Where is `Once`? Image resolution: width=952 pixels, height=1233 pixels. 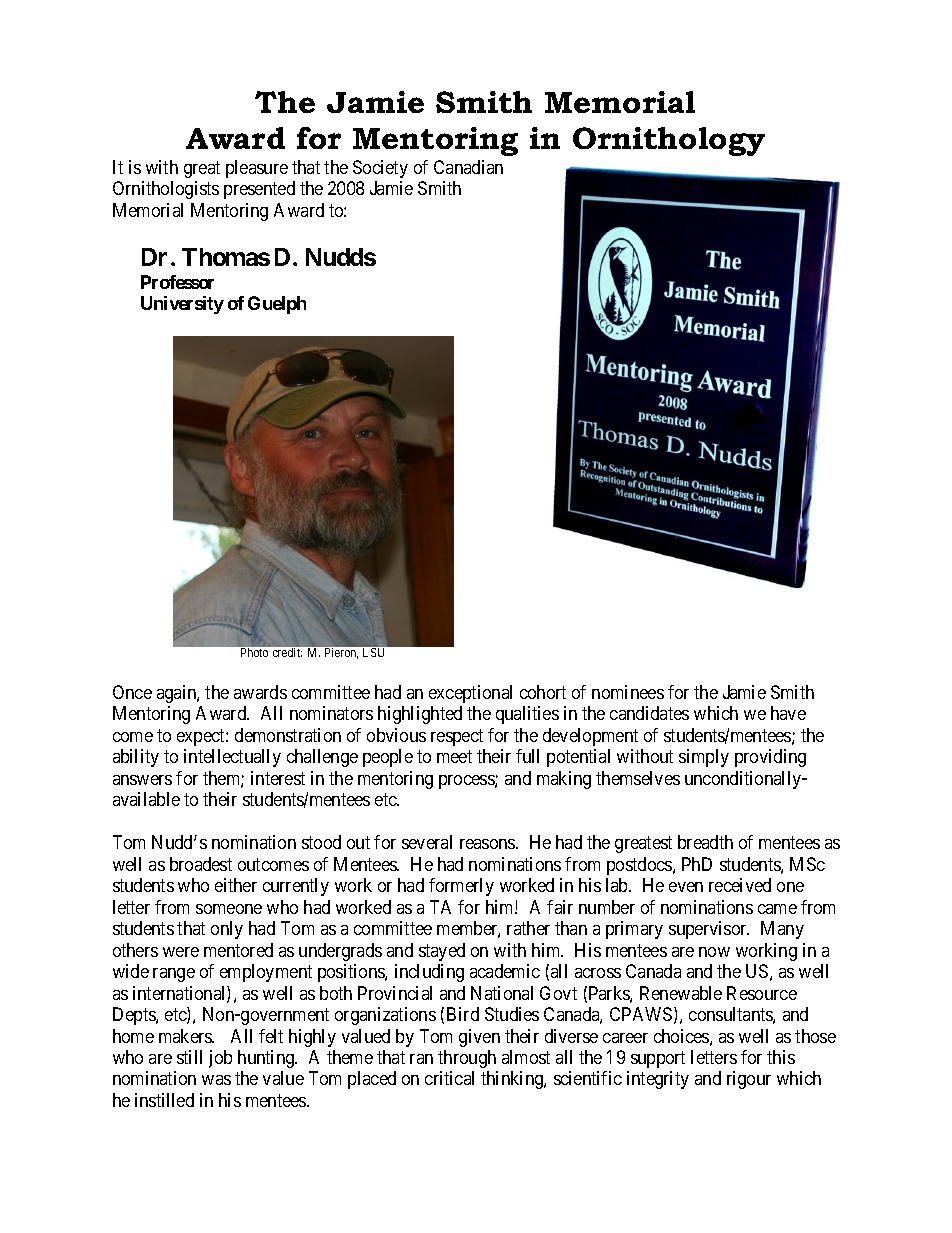 Once is located at coordinates (132, 692).
